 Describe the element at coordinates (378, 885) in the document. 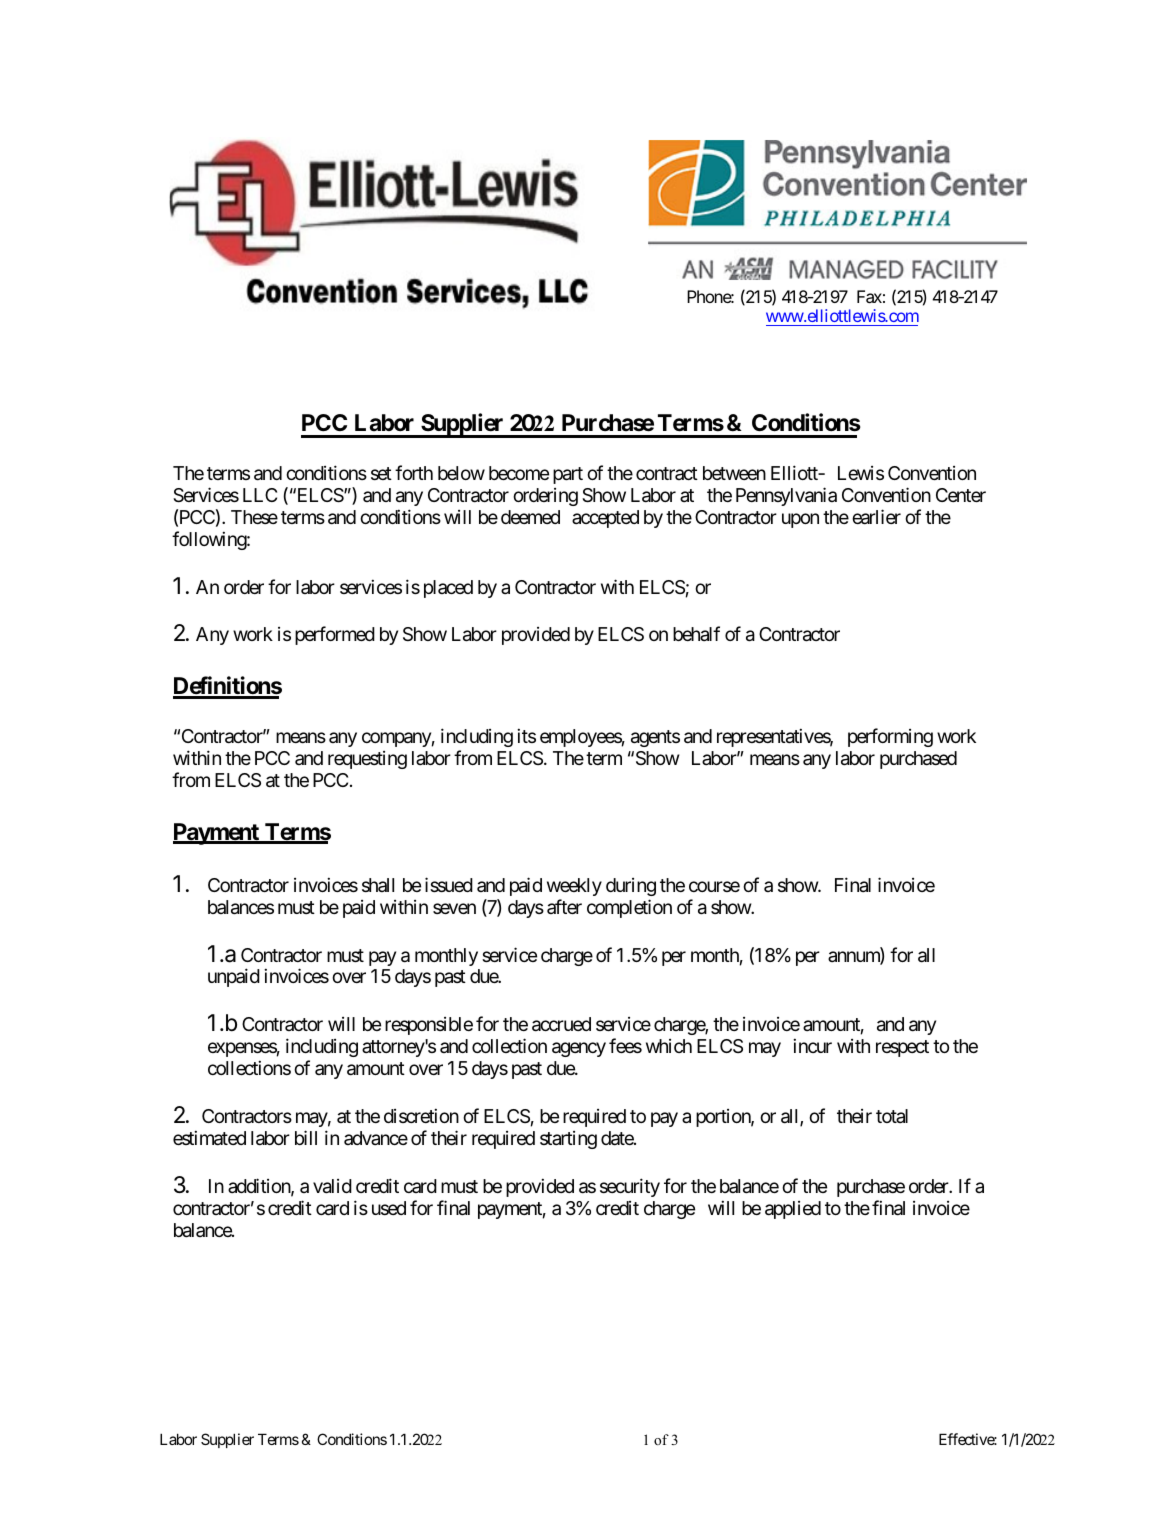

I see `shall` at that location.
